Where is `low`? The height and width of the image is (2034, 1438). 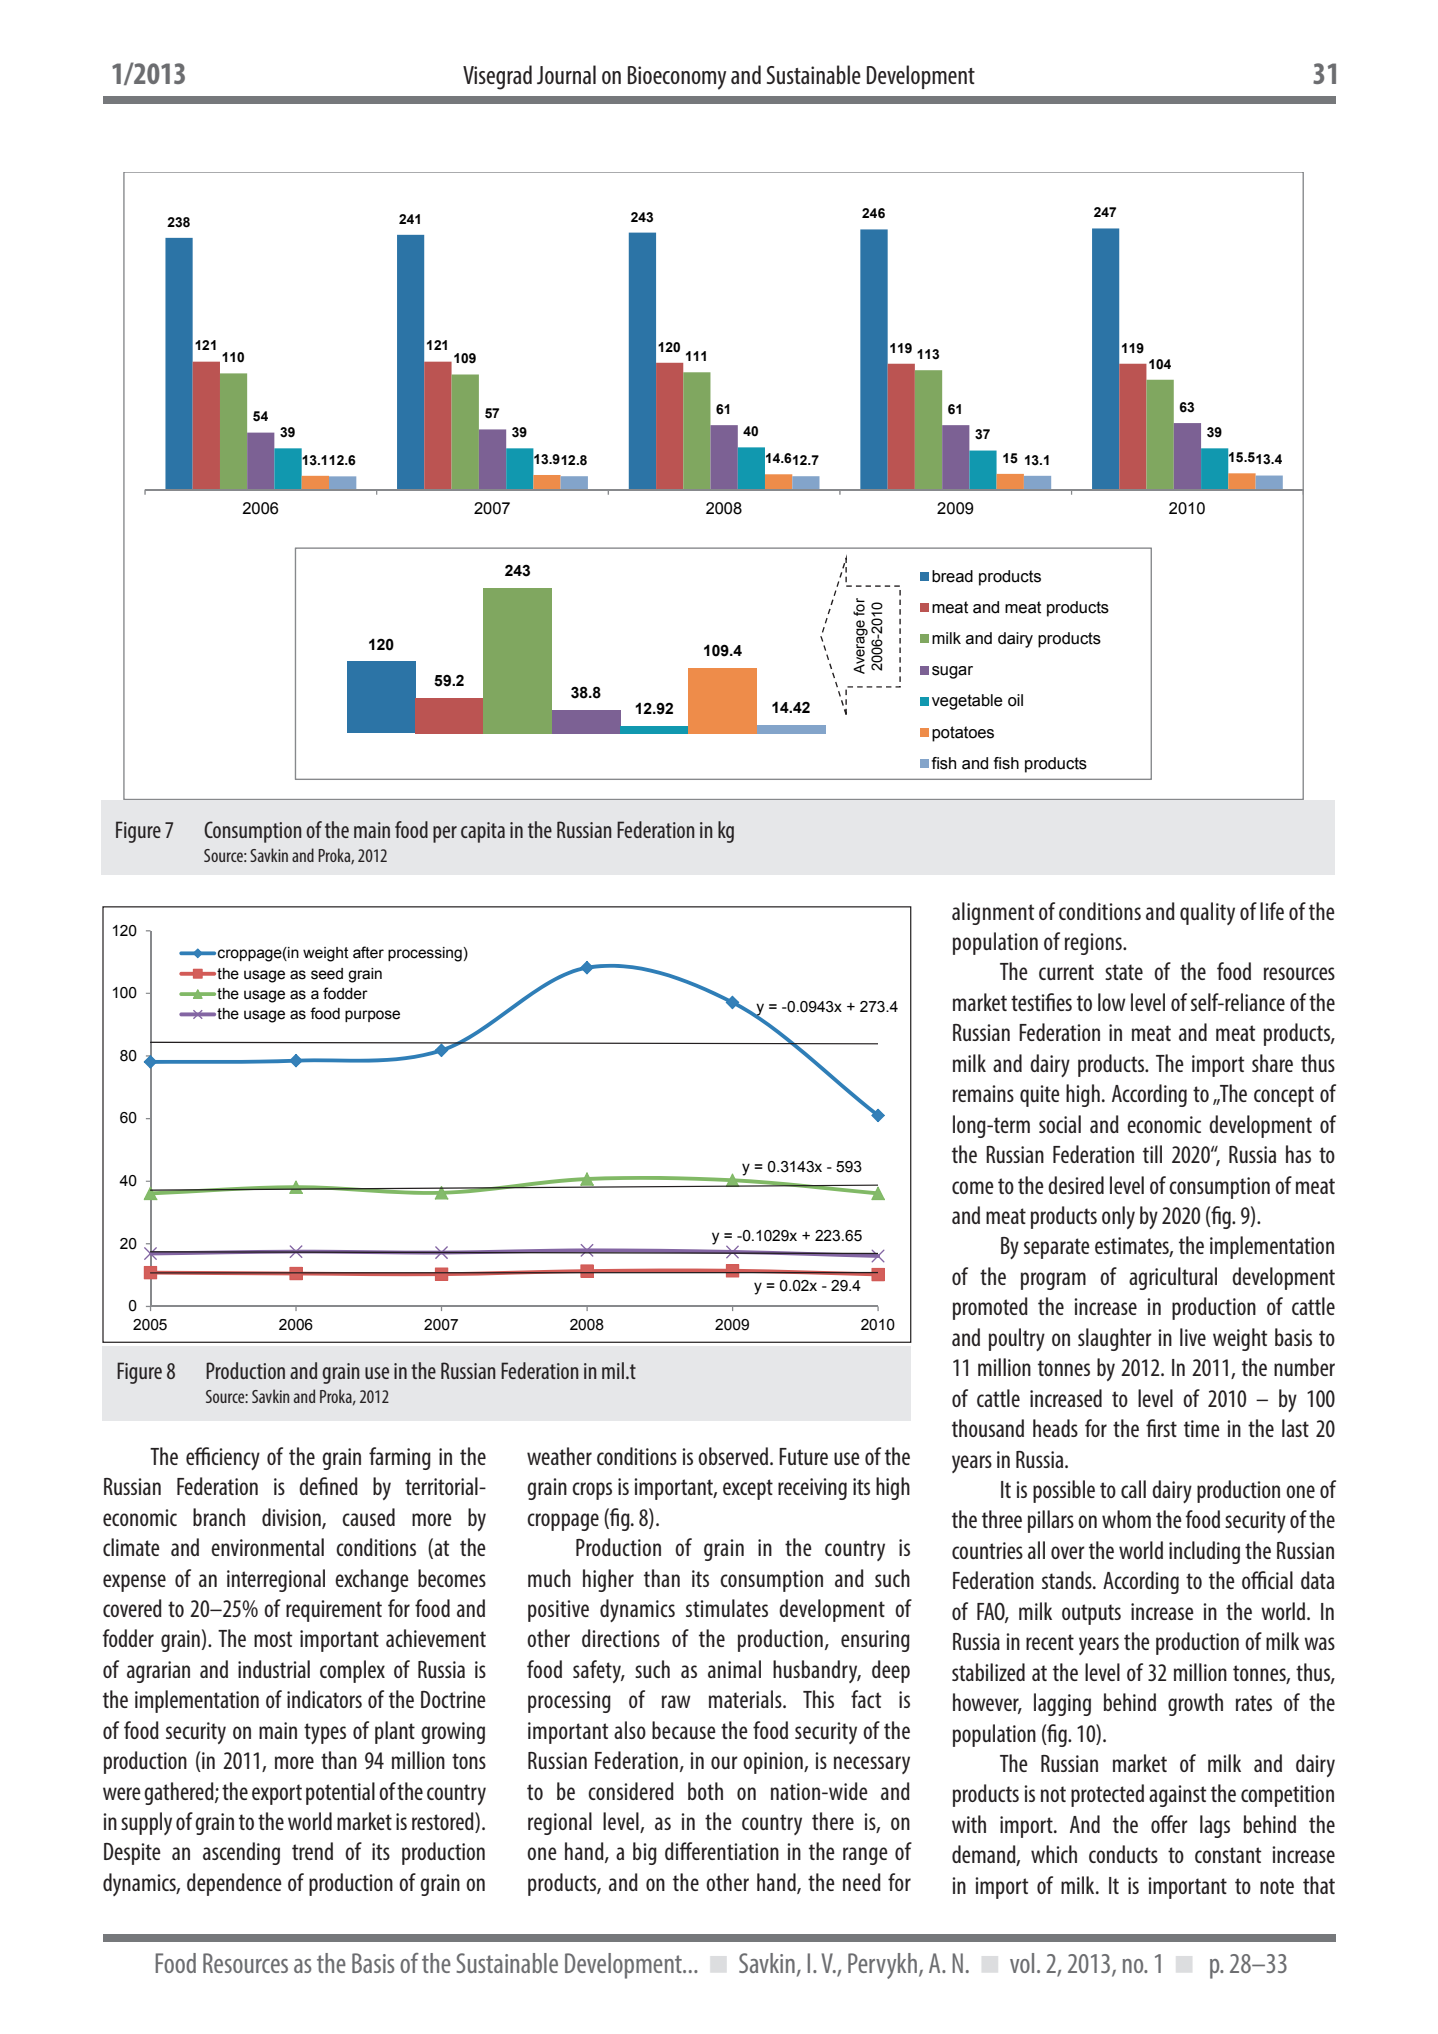
low is located at coordinates (1112, 1002).
